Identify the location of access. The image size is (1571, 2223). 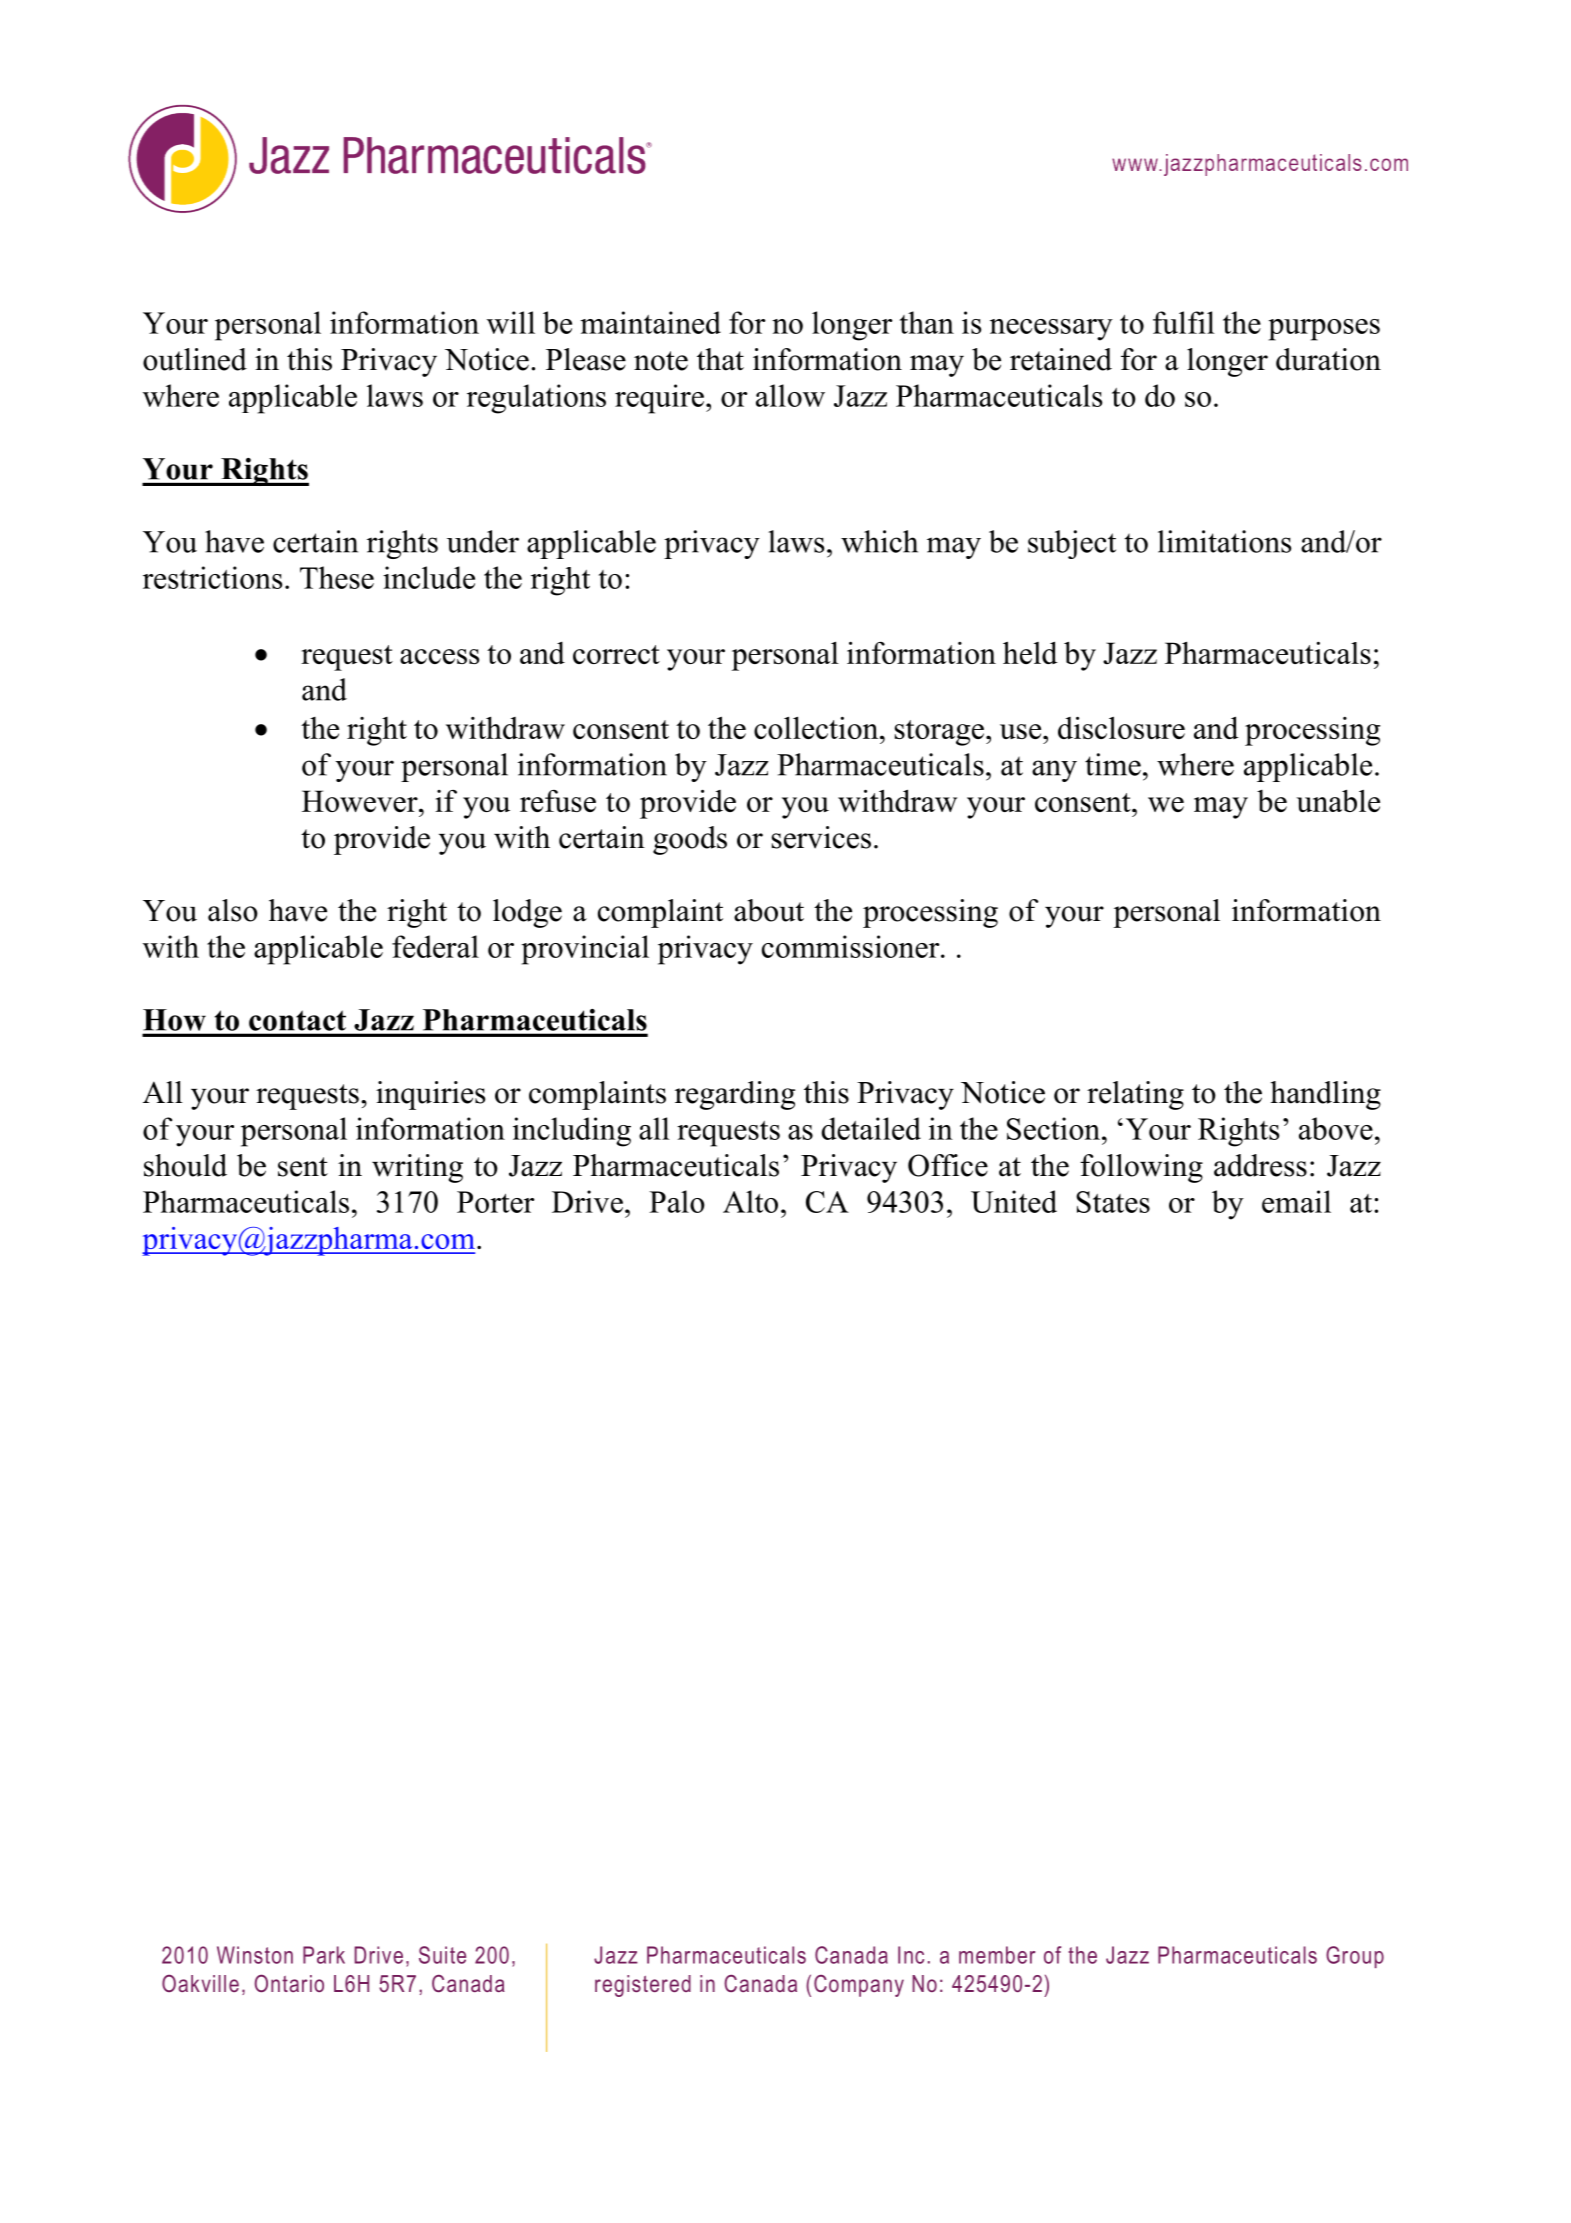
(439, 656).
